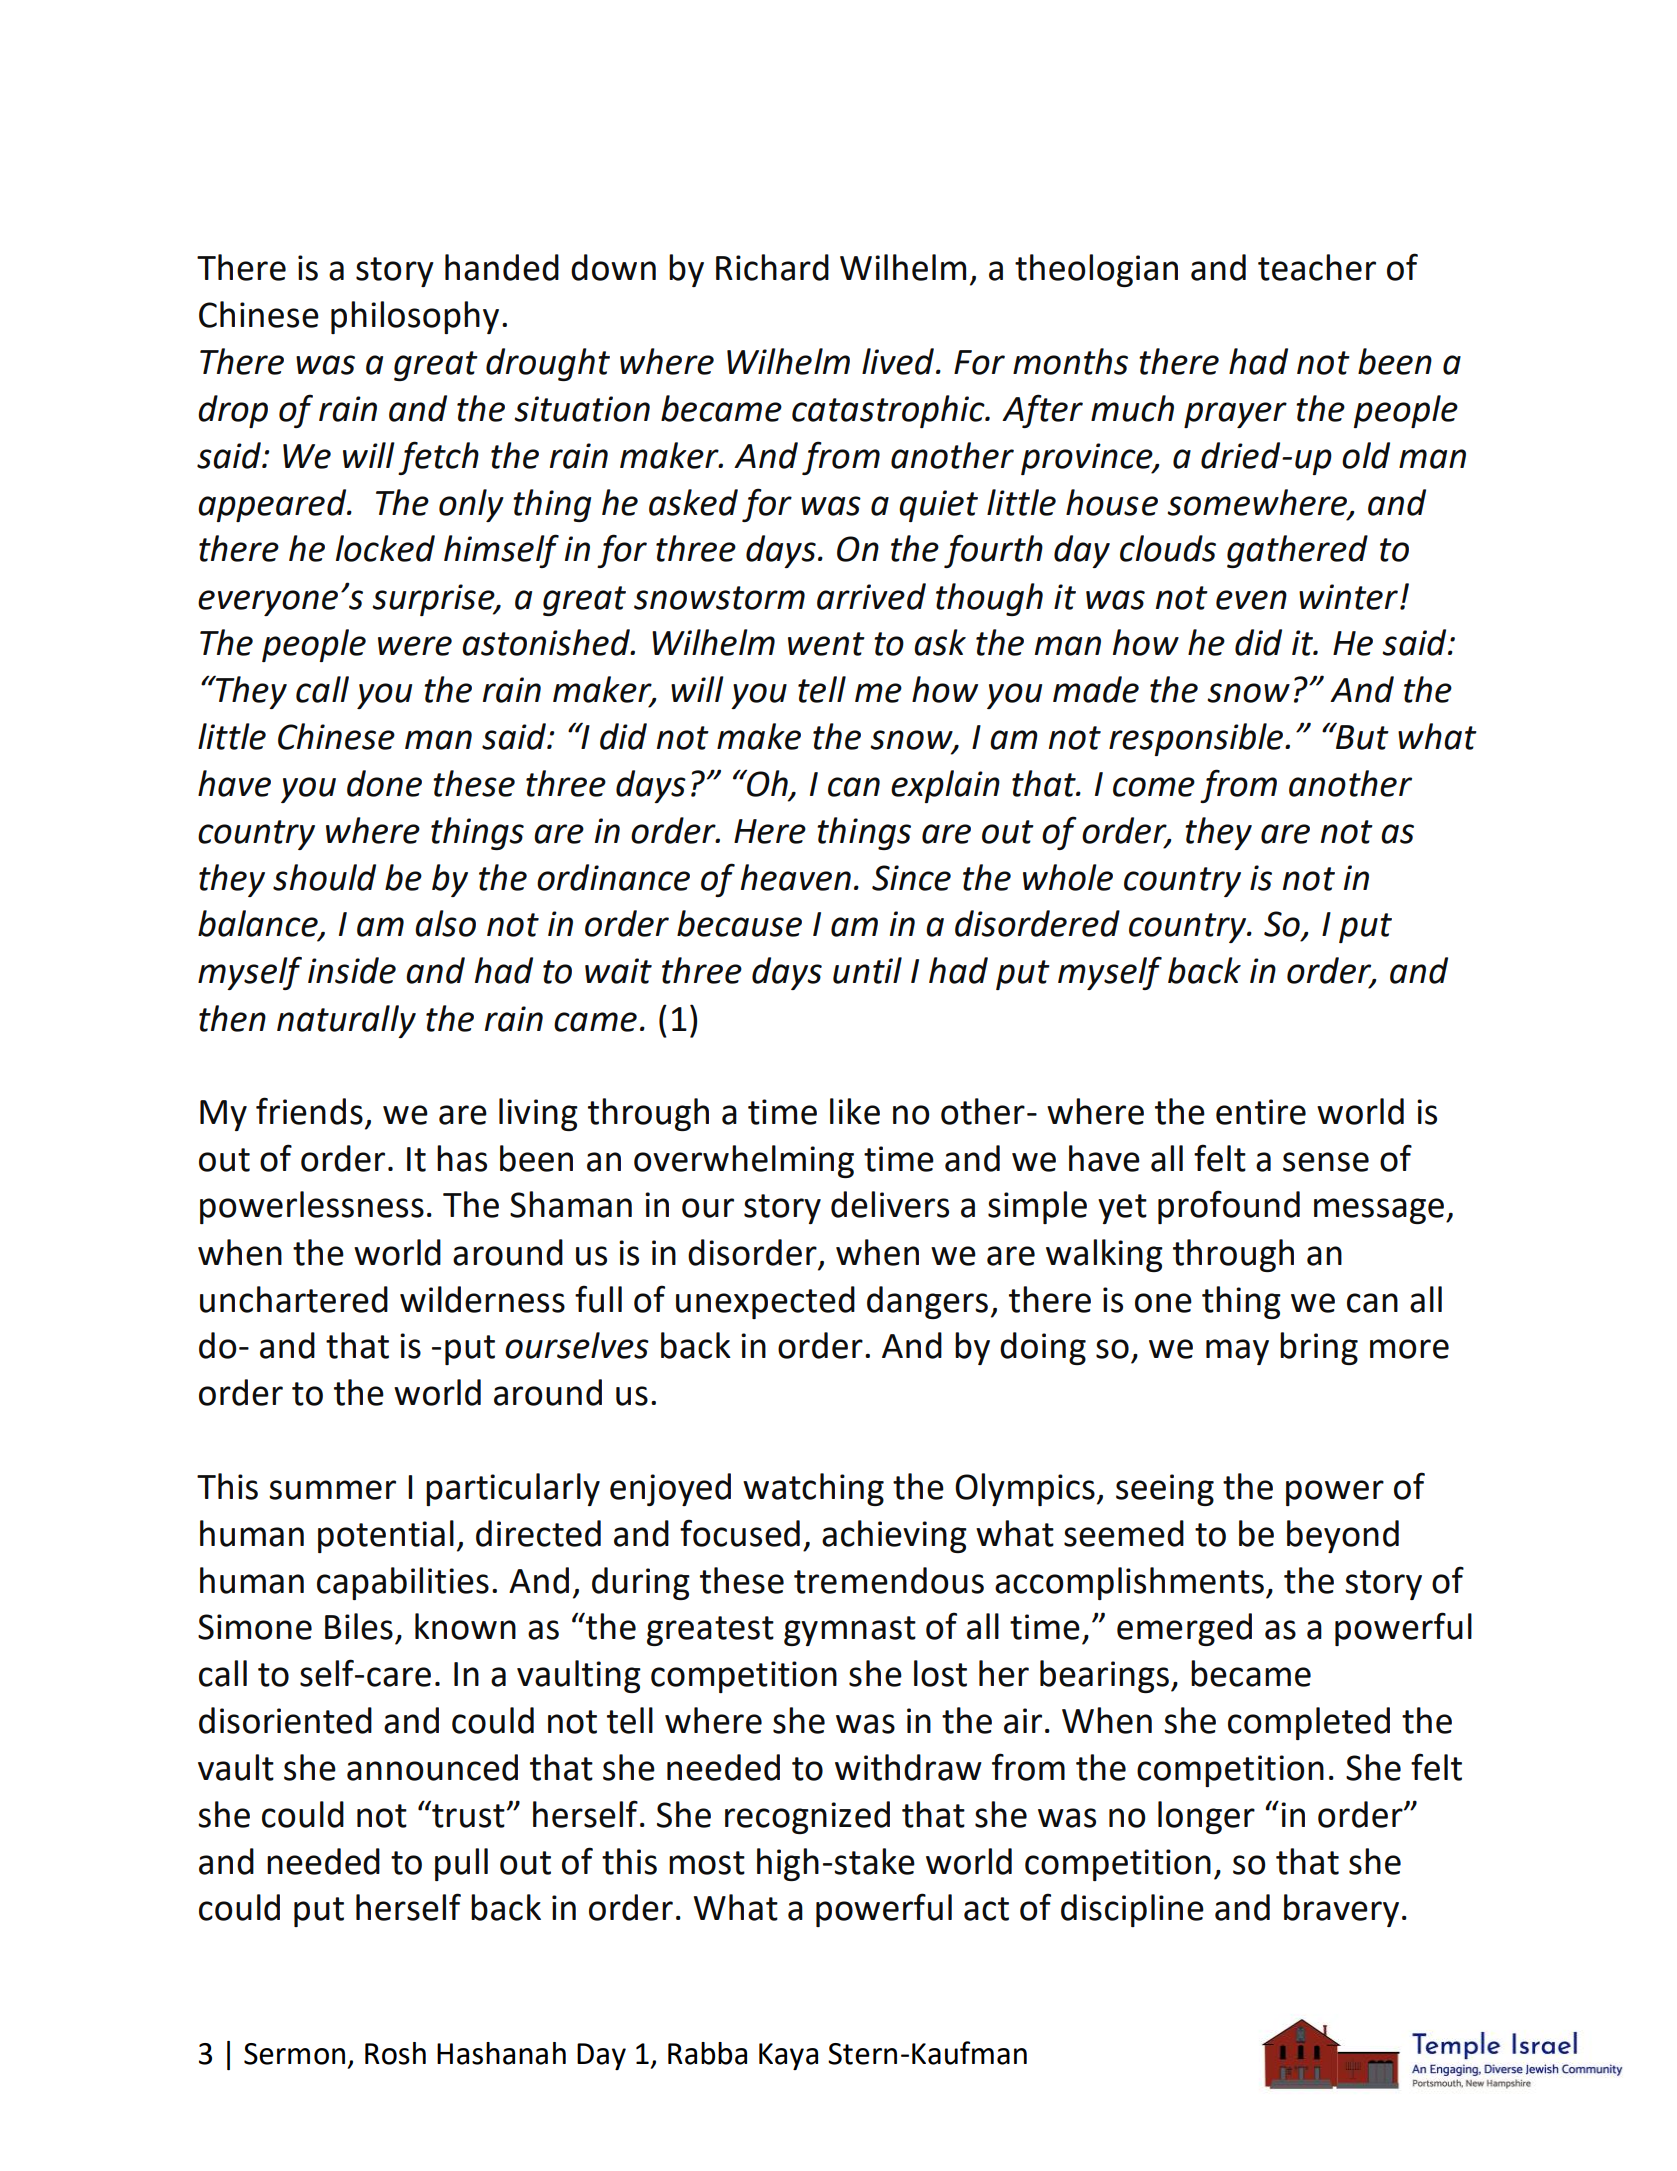 This screenshot has width=1677, height=2171. Describe the element at coordinates (1317, 267) in the screenshot. I see `teacher` at that location.
